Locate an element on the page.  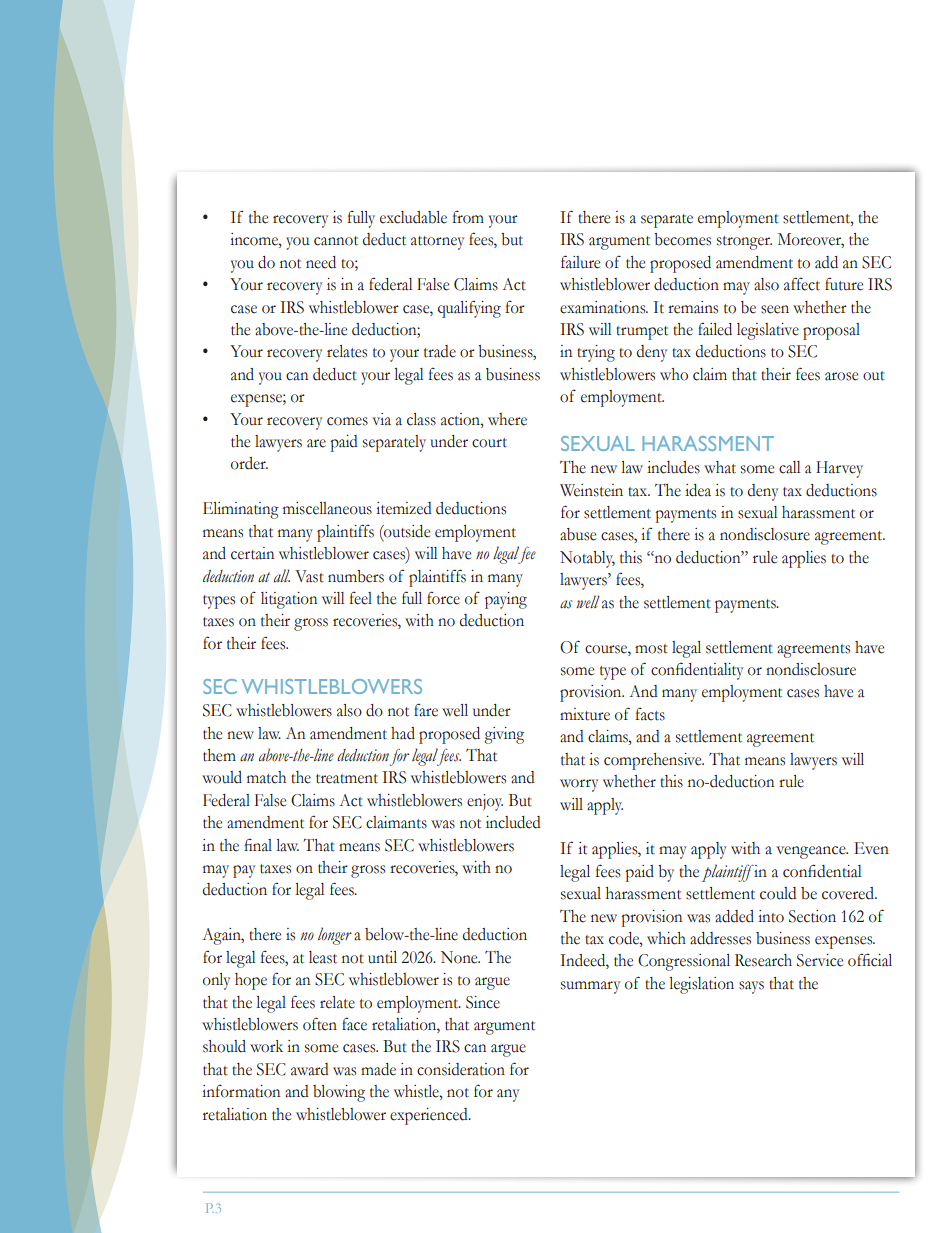
award is located at coordinates (309, 1069).
